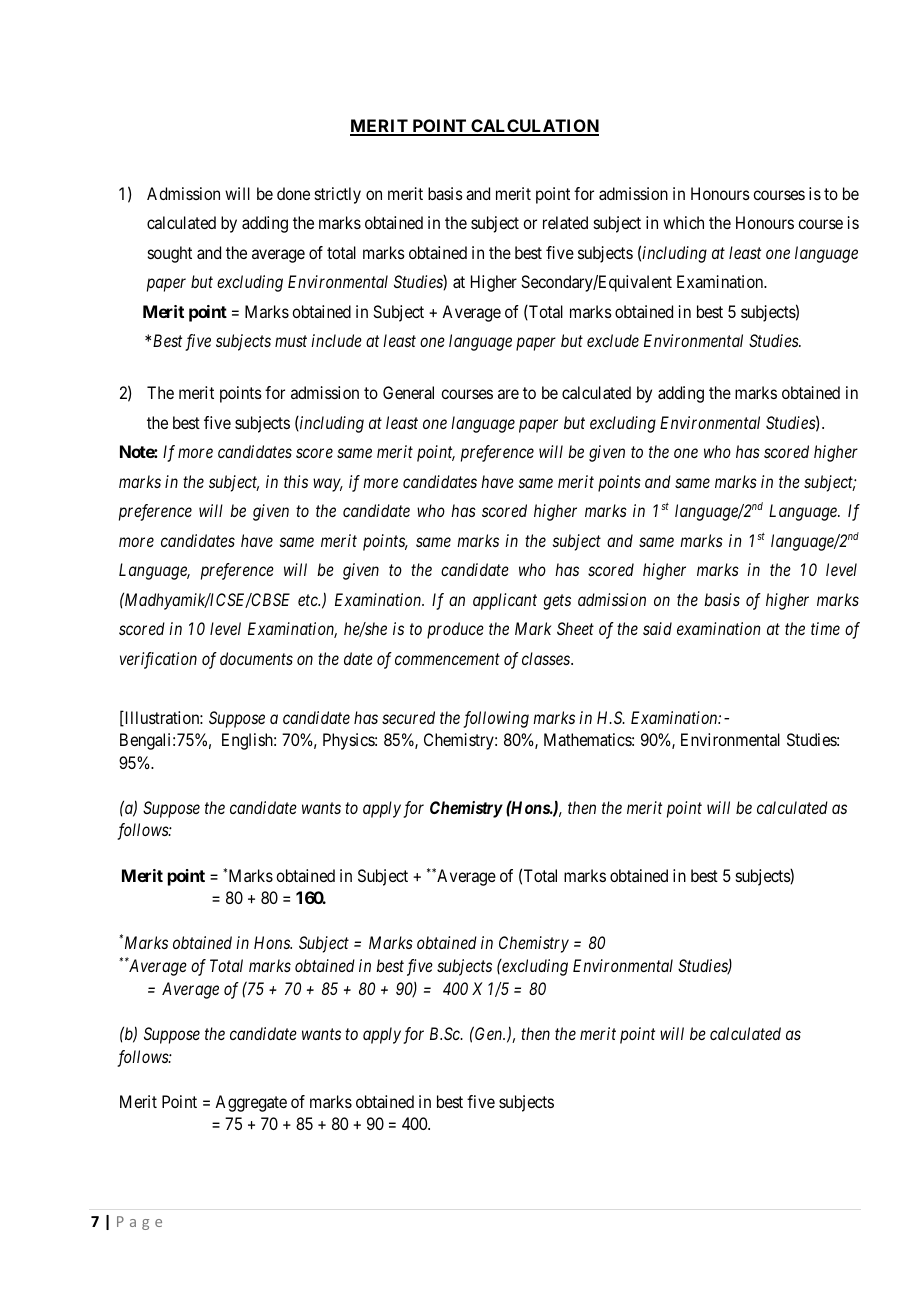  Describe the element at coordinates (496, 719) in the image. I see `following` at that location.
